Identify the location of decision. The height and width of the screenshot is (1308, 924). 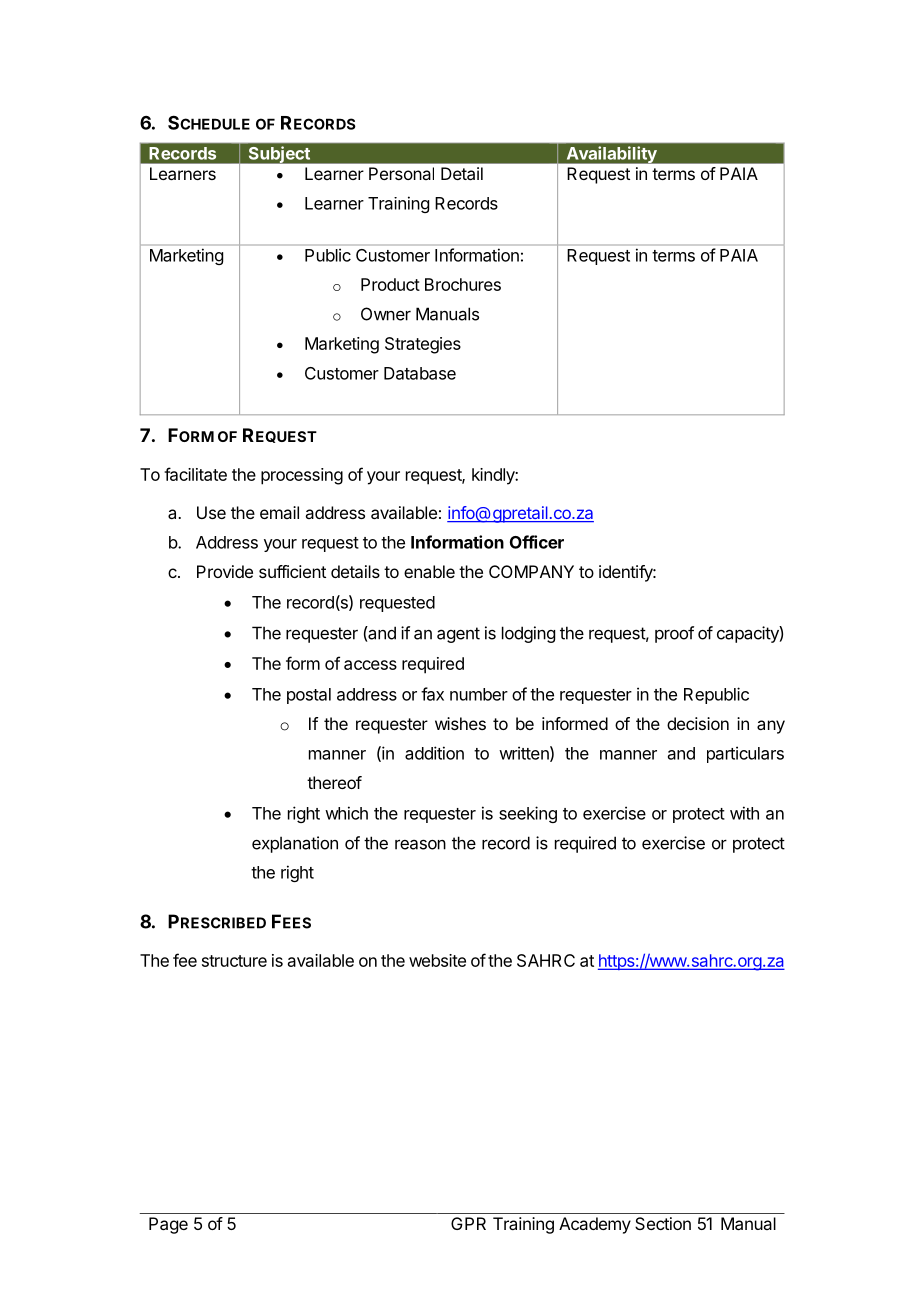
(698, 723).
